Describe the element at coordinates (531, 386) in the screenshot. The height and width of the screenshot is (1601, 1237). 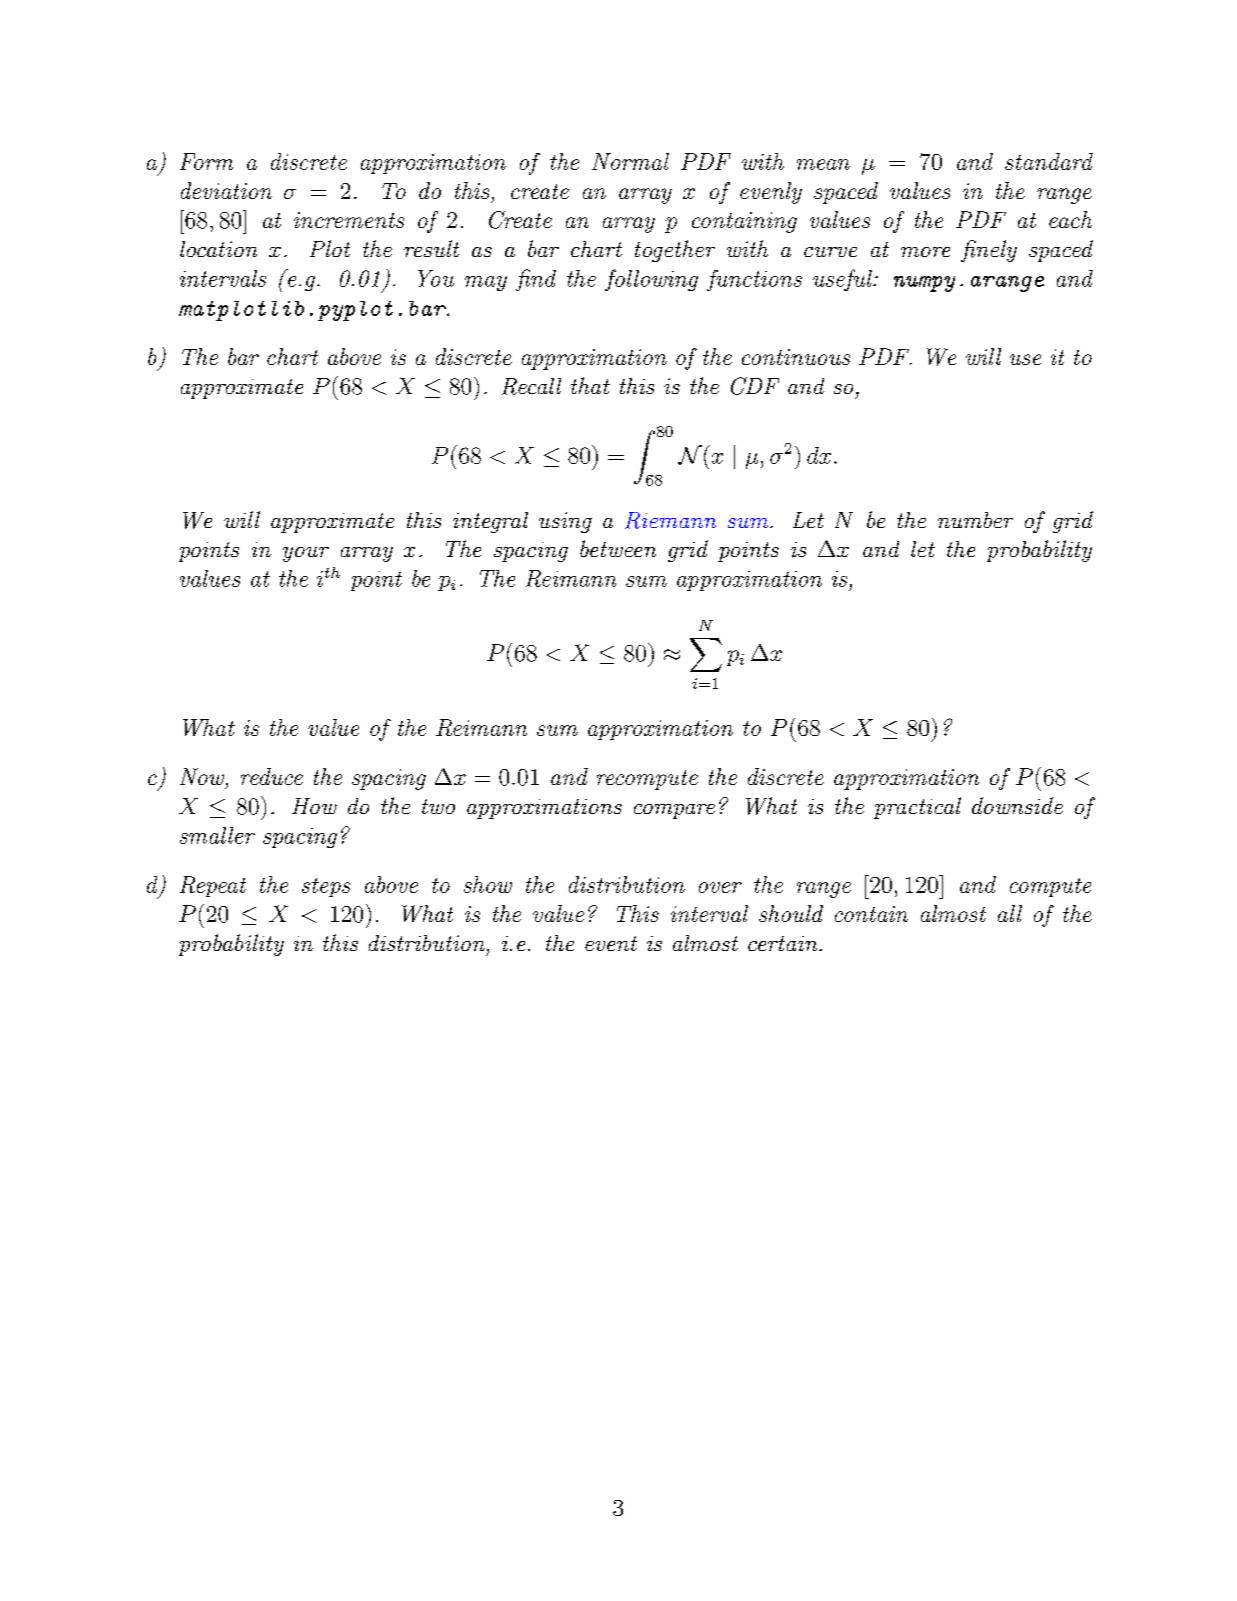
I see `Recall` at that location.
